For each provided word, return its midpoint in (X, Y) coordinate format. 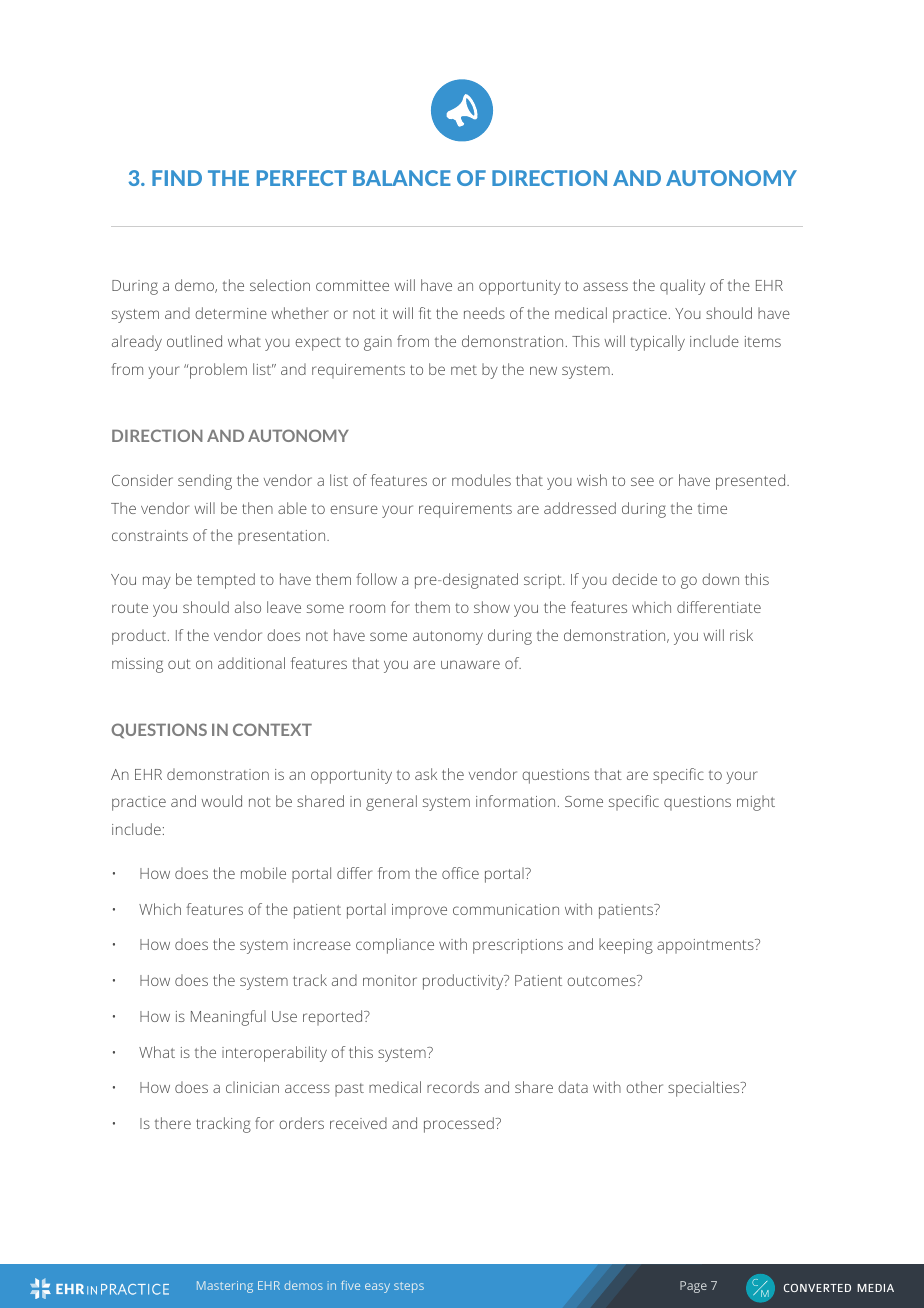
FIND (177, 178)
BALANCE (402, 178)
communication (506, 909)
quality (682, 287)
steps (409, 1287)
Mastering (225, 1287)
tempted (226, 581)
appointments (706, 946)
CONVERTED (817, 1288)
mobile (263, 873)
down (720, 579)
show (492, 607)
